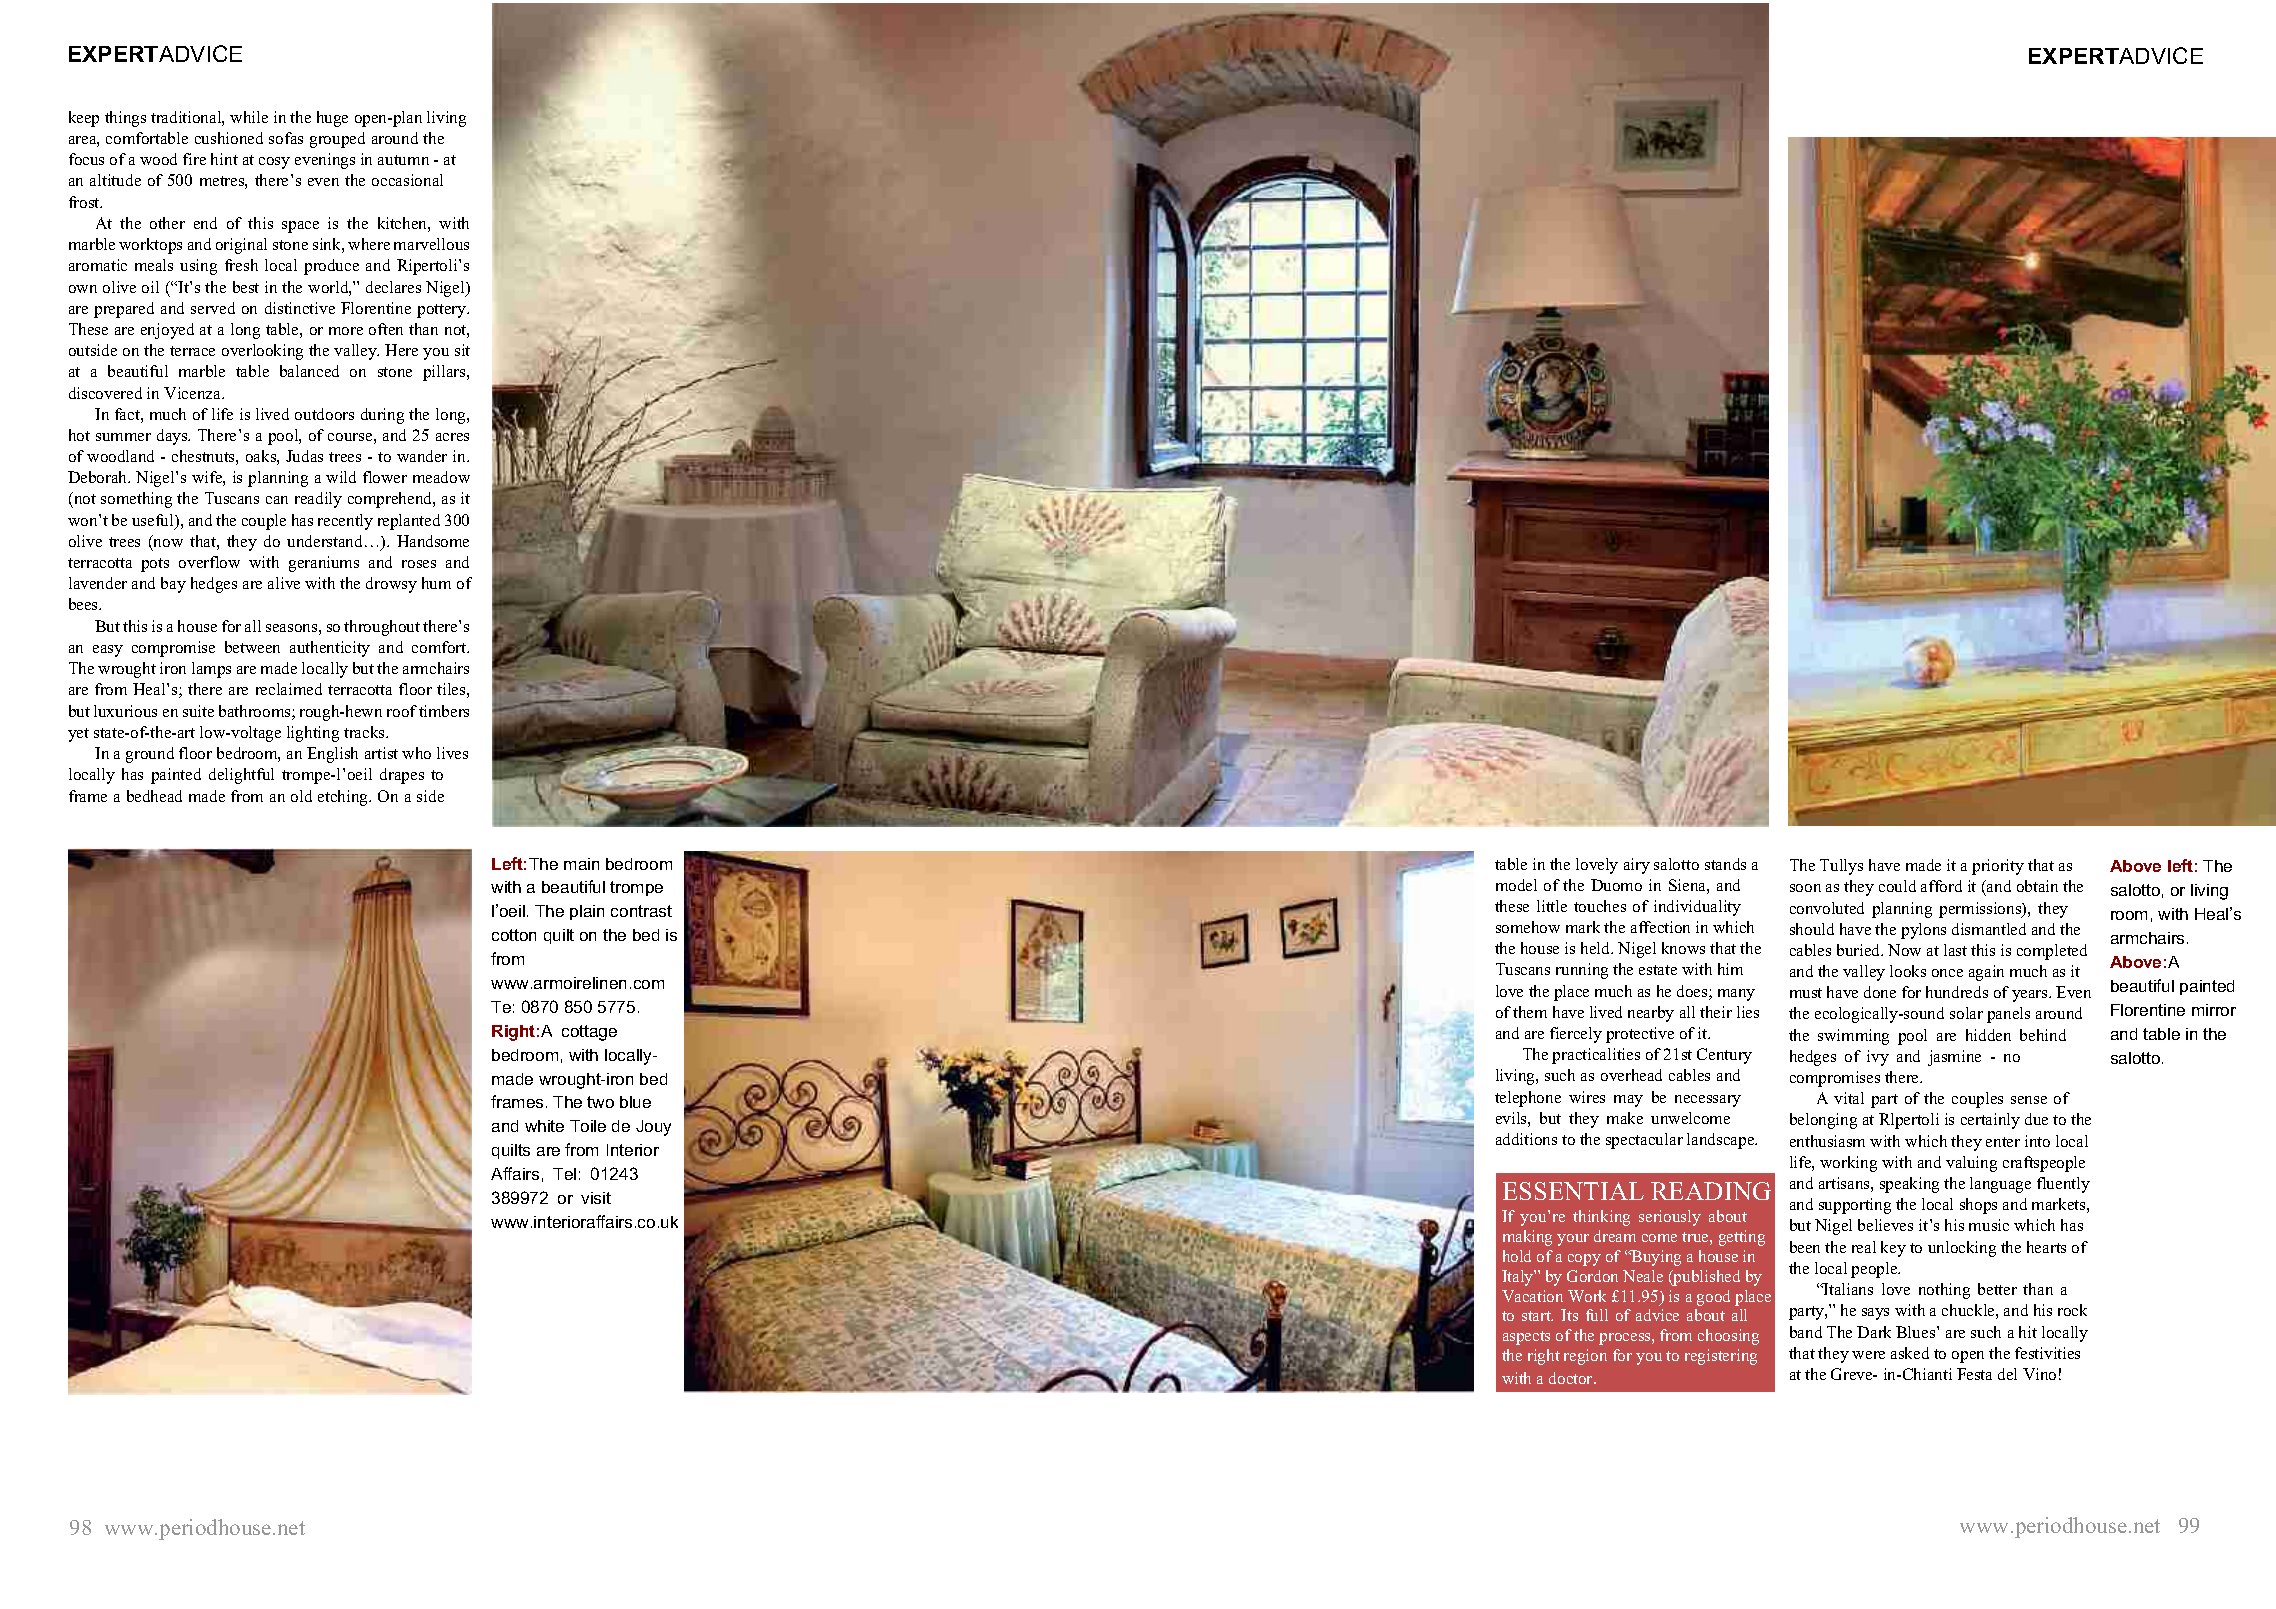 The width and height of the document is (2276, 1609). Describe the element at coordinates (403, 160) in the document. I see `autumn` at that location.
